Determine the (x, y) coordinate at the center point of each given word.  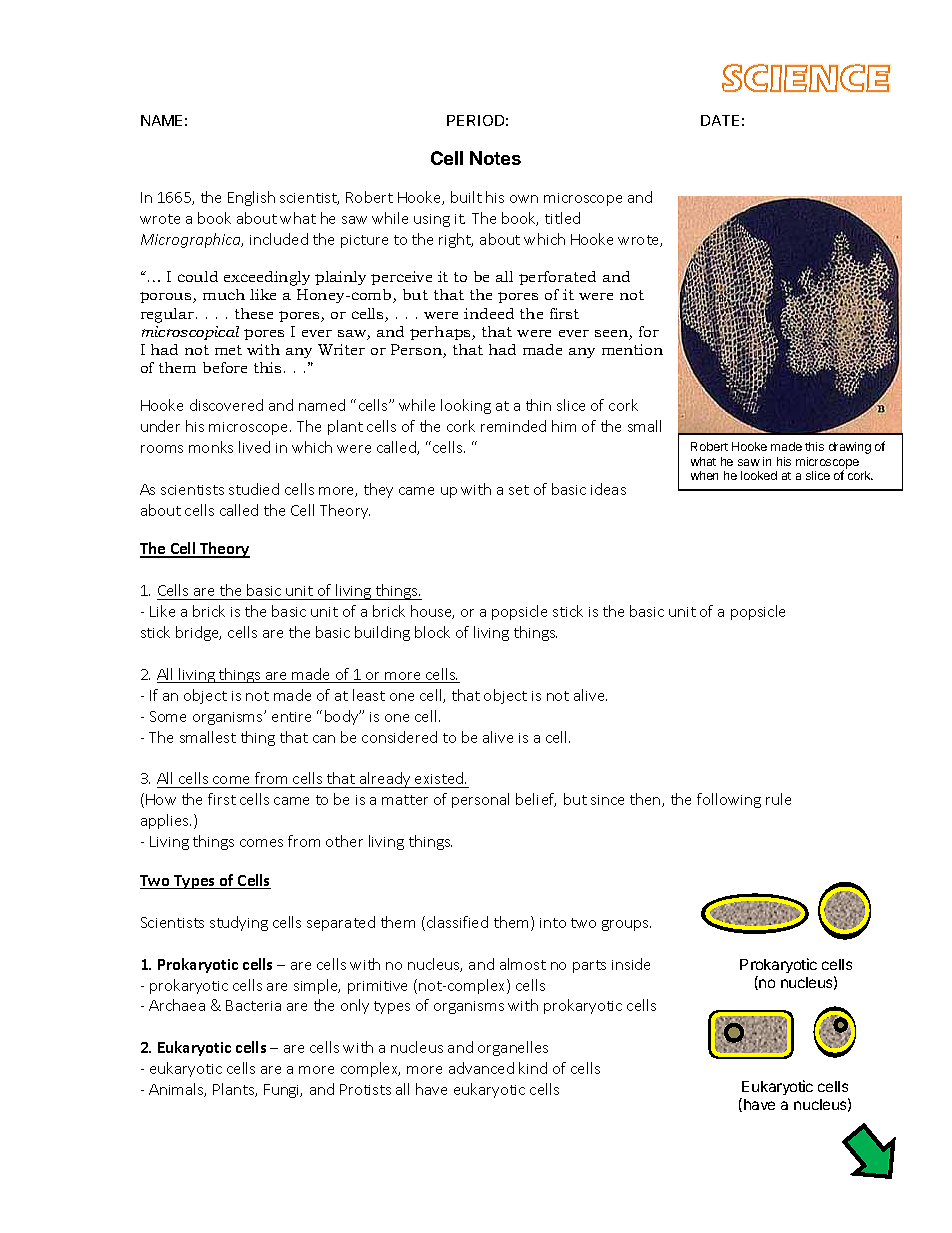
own (524, 199)
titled (562, 218)
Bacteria (253, 1005)
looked (759, 475)
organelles (513, 1048)
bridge (198, 633)
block (432, 632)
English (251, 198)
